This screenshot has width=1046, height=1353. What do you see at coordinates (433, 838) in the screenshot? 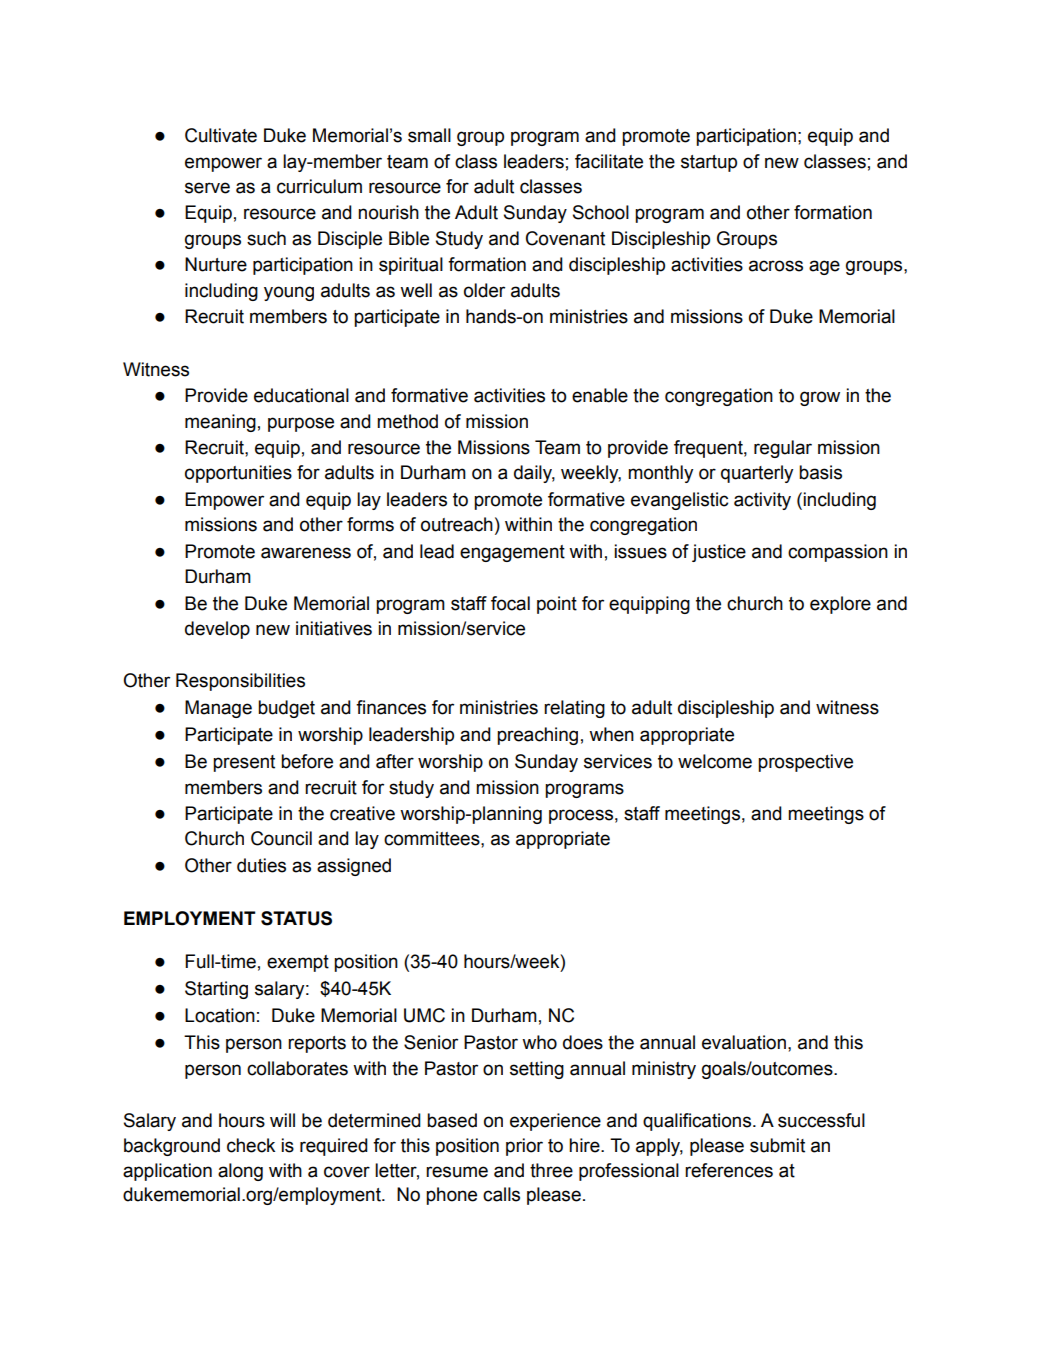
I see `committees` at bounding box center [433, 838].
